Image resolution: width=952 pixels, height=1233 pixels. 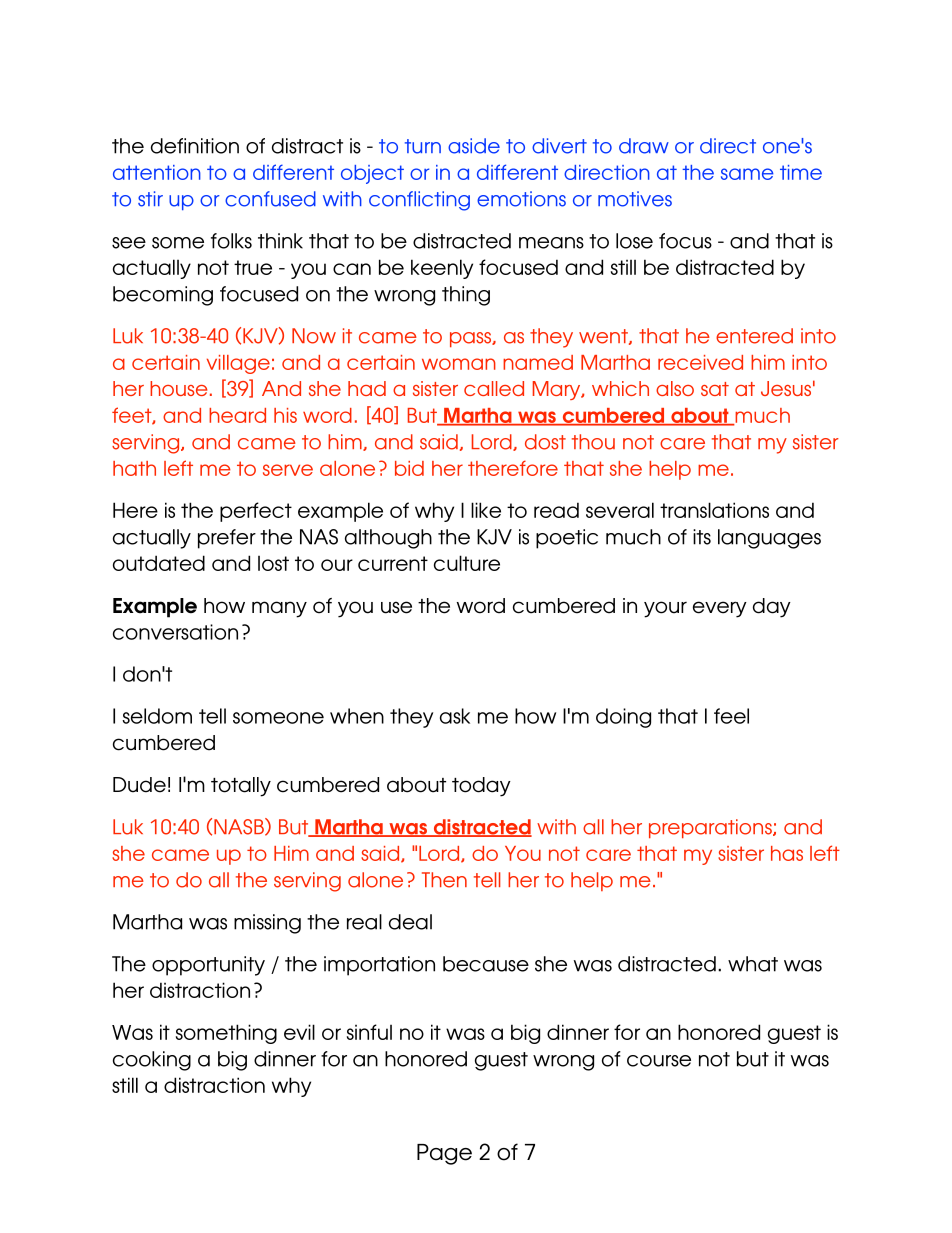 I want to click on definition, so click(x=195, y=146).
